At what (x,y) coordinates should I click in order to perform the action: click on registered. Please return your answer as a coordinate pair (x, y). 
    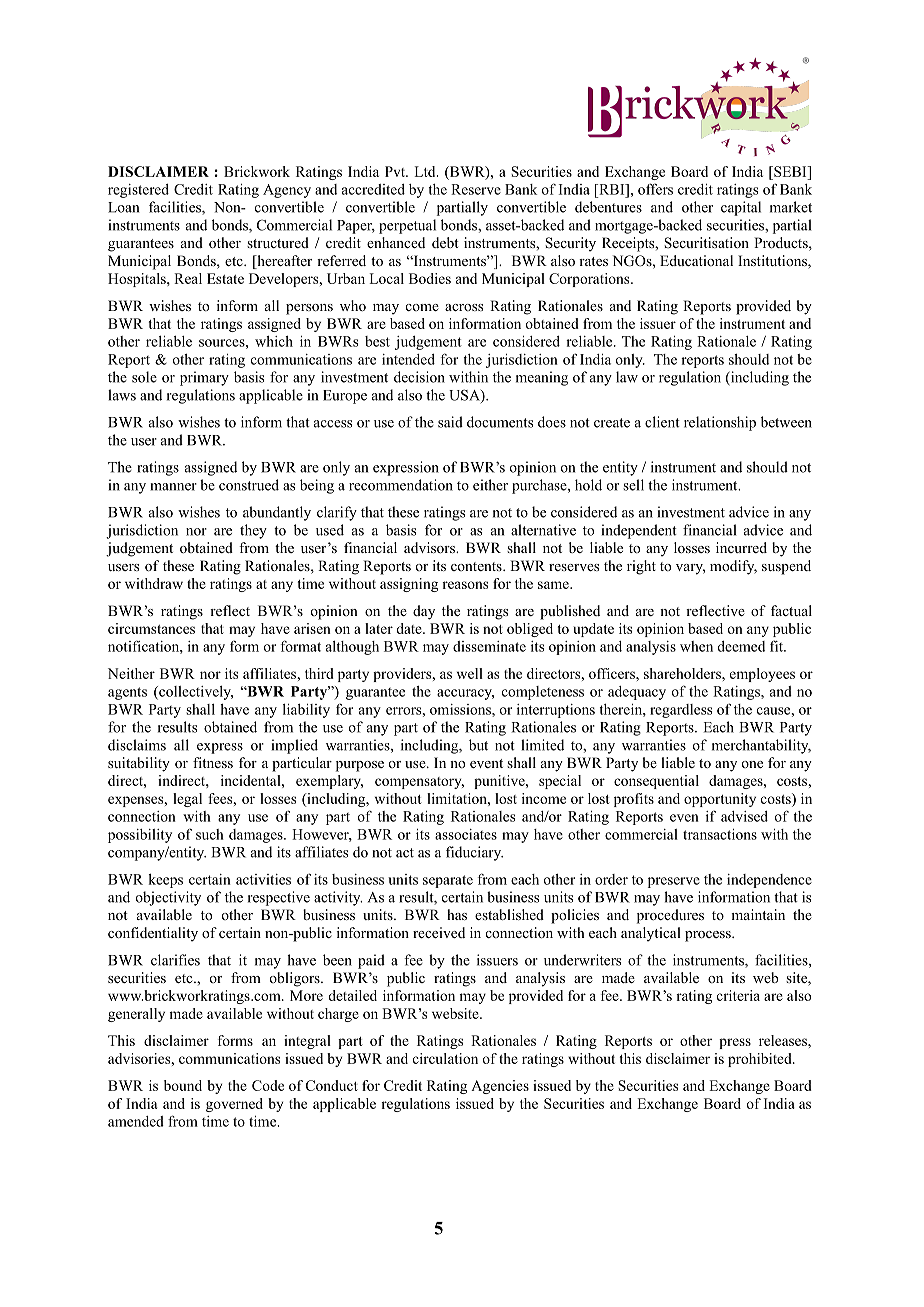
    Looking at the image, I should click on (138, 191).
